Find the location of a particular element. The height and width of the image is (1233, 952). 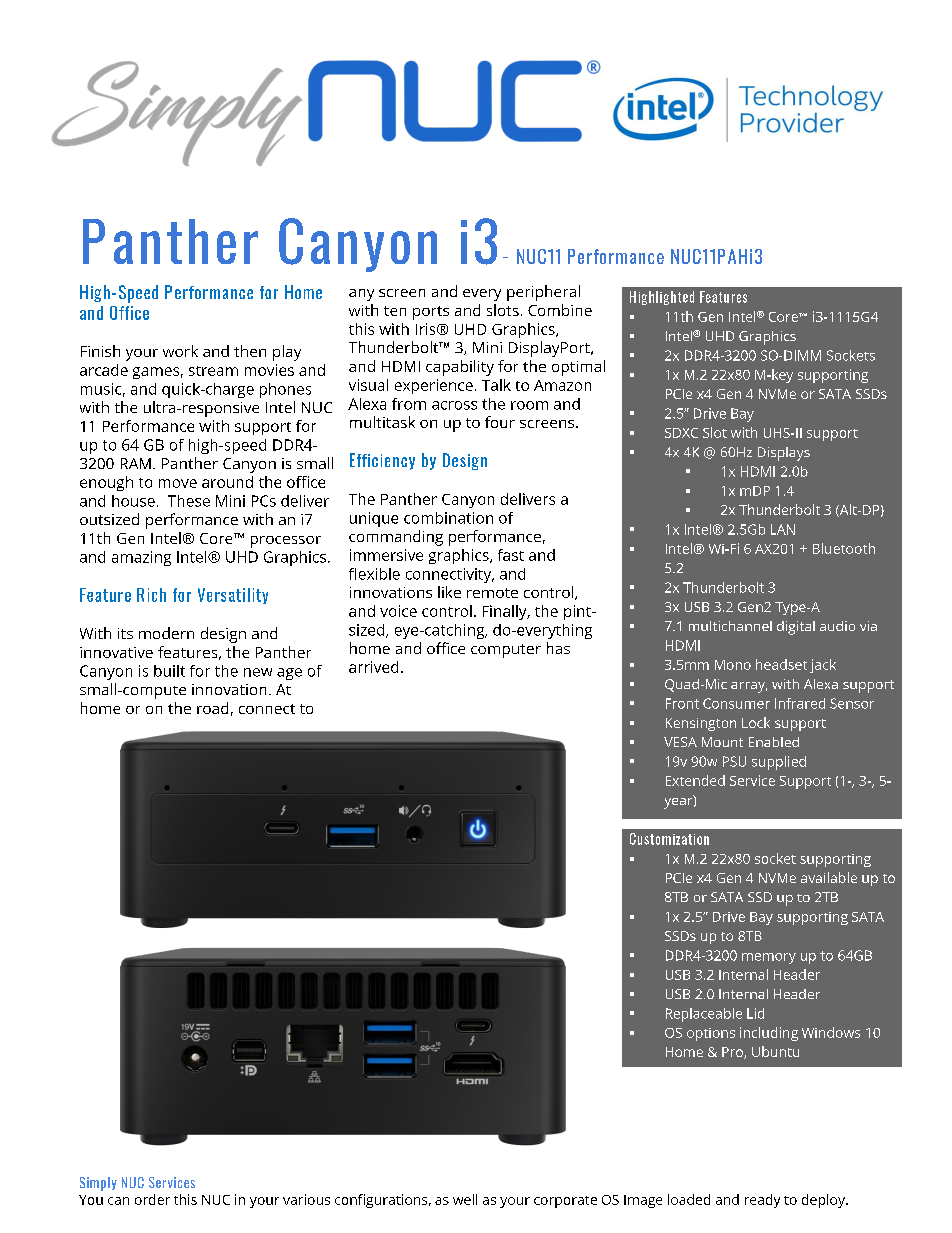

order is located at coordinates (152, 1199).
